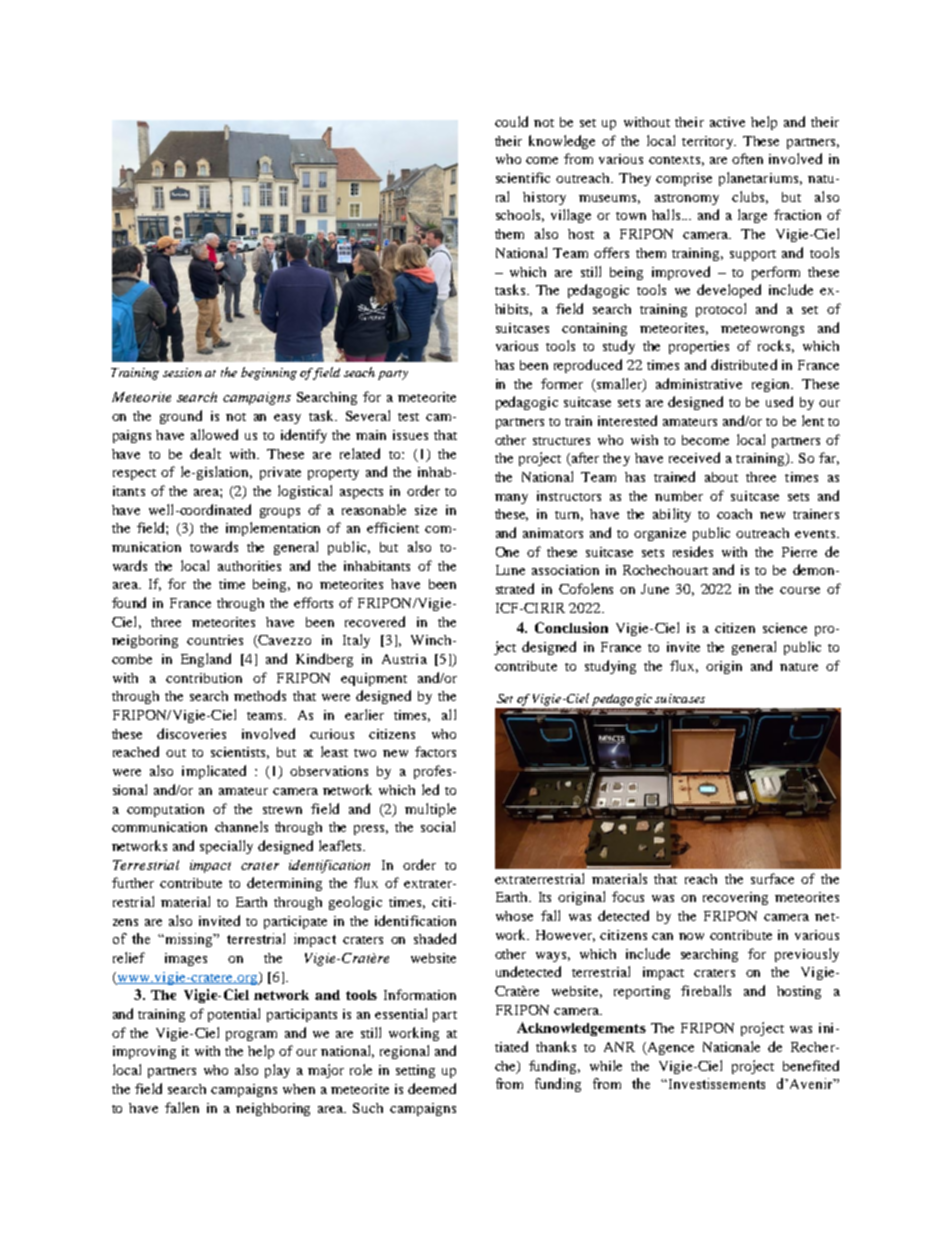  What do you see at coordinates (747, 158) in the document?
I see `often` at bounding box center [747, 158].
